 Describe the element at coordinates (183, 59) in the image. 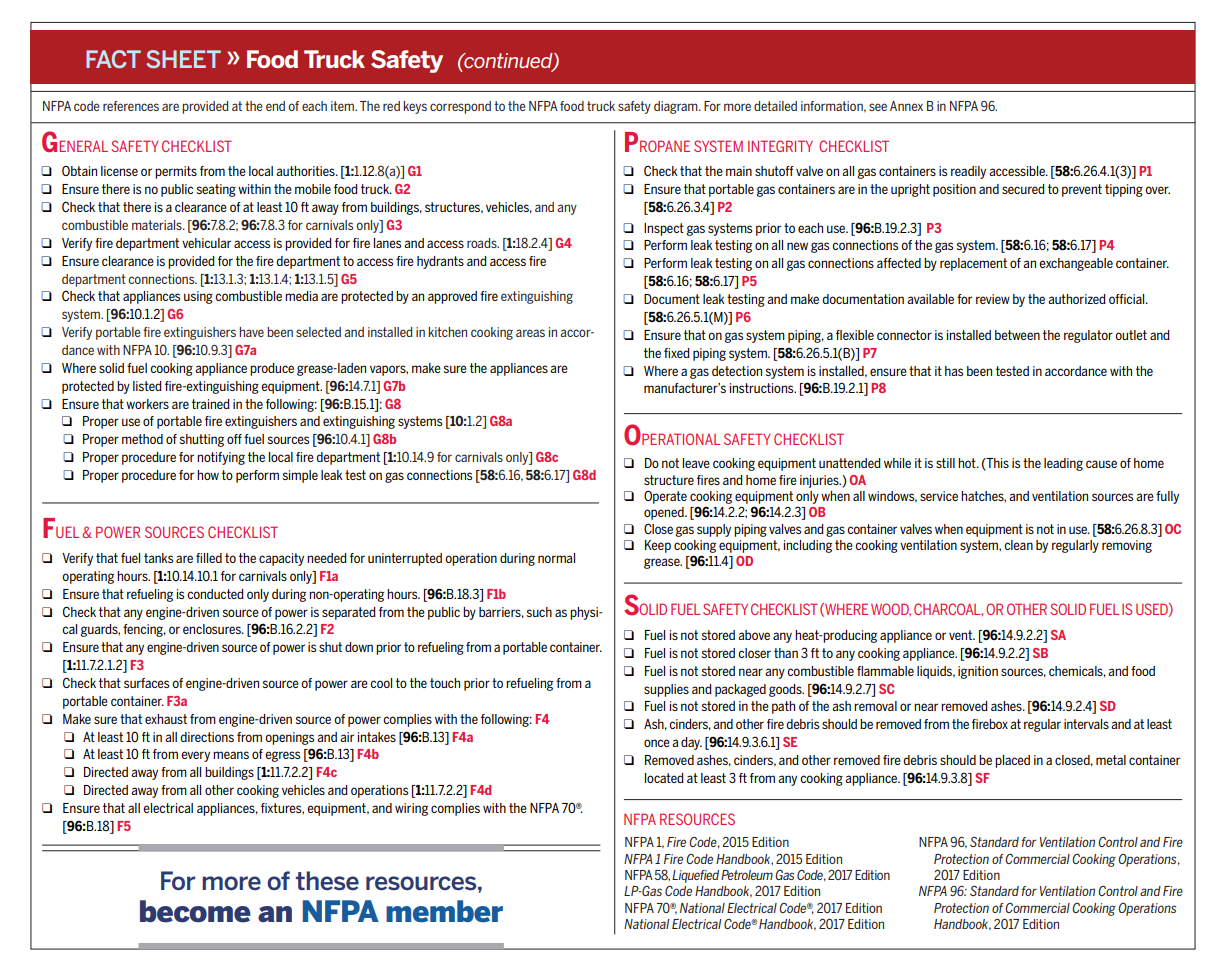

I see `SHEET` at that location.
